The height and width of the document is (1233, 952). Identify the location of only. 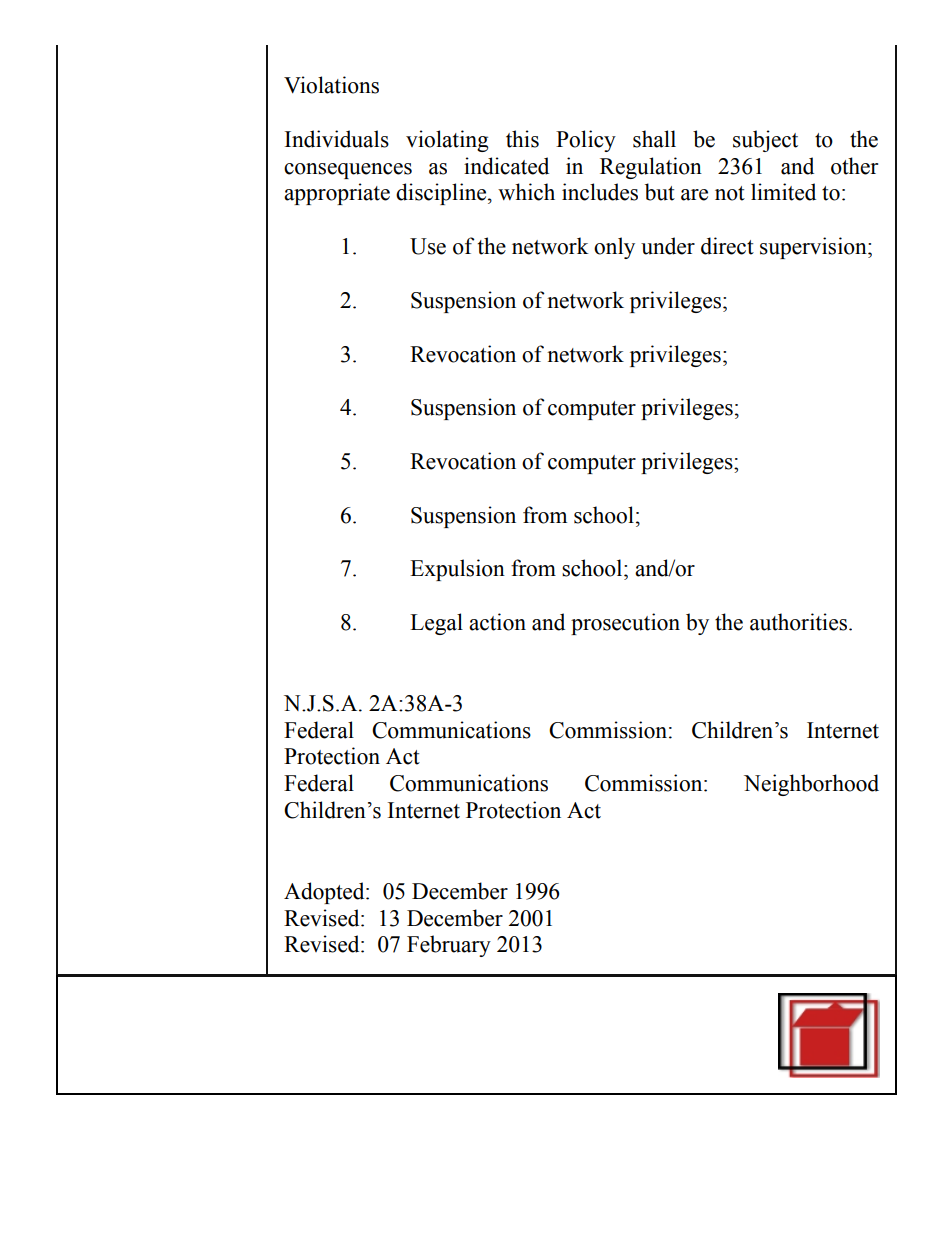
(614, 248).
